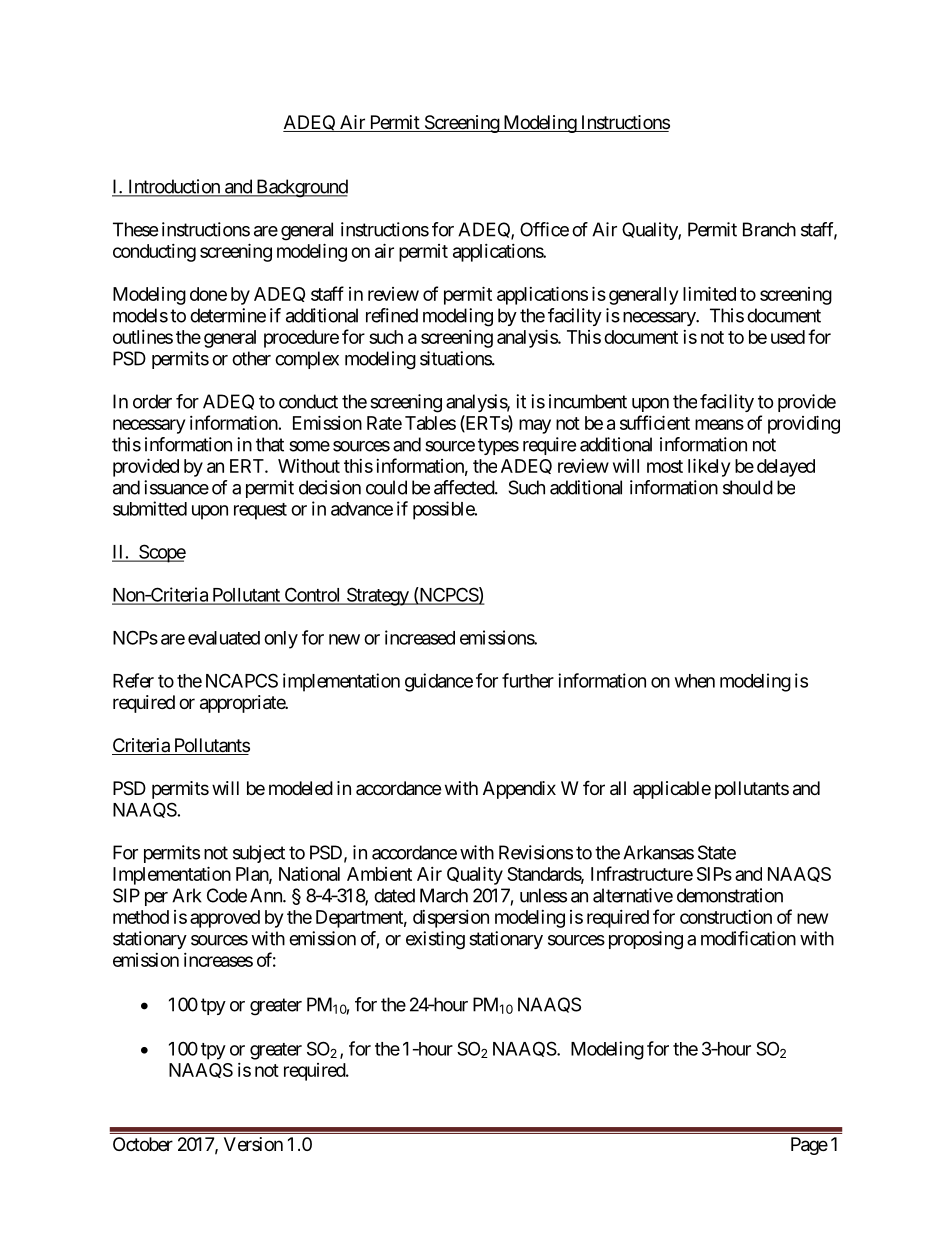  What do you see at coordinates (253, 1144) in the page?
I see `Version` at bounding box center [253, 1144].
